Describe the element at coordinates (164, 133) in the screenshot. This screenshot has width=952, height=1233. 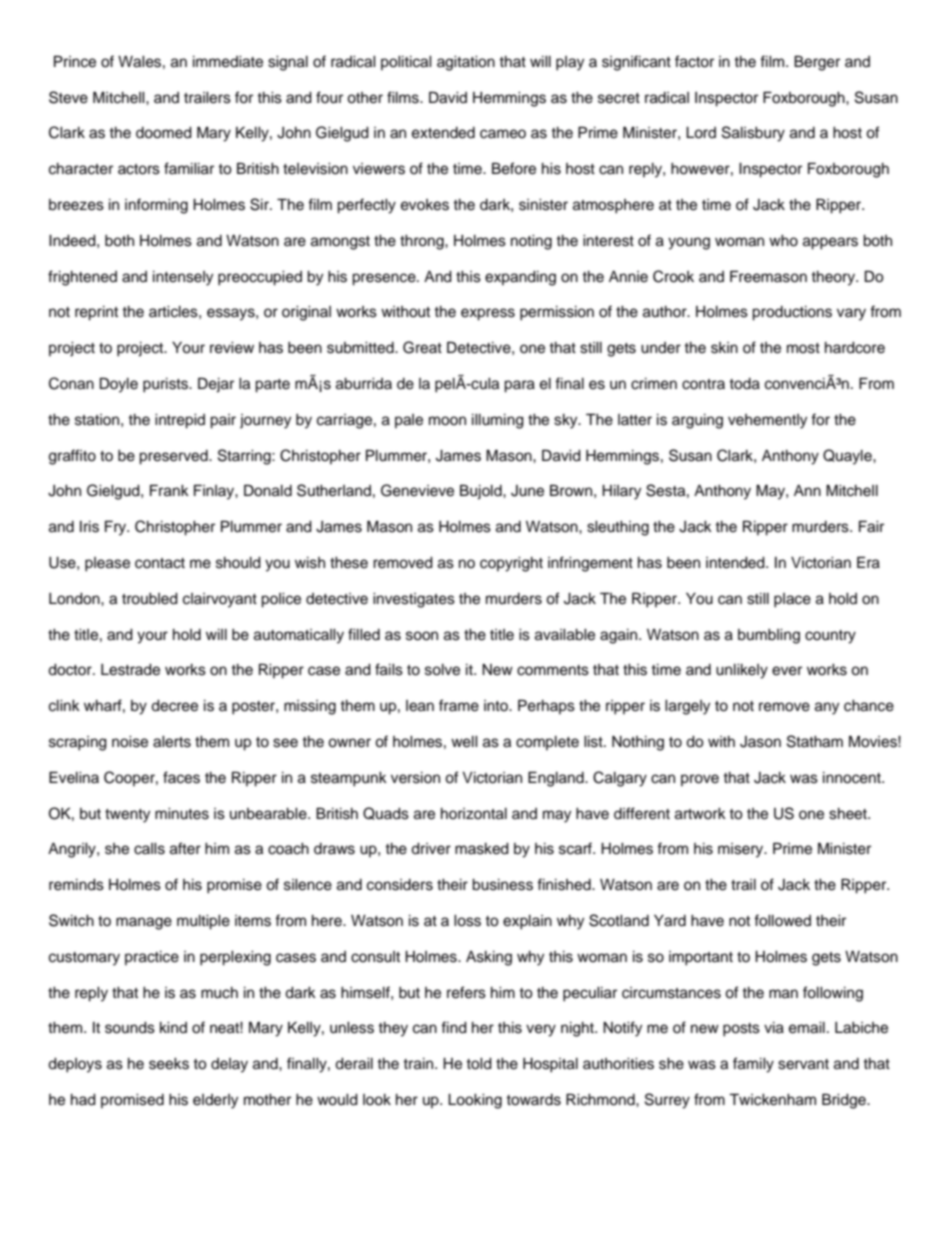
I see `doomed` at that location.
